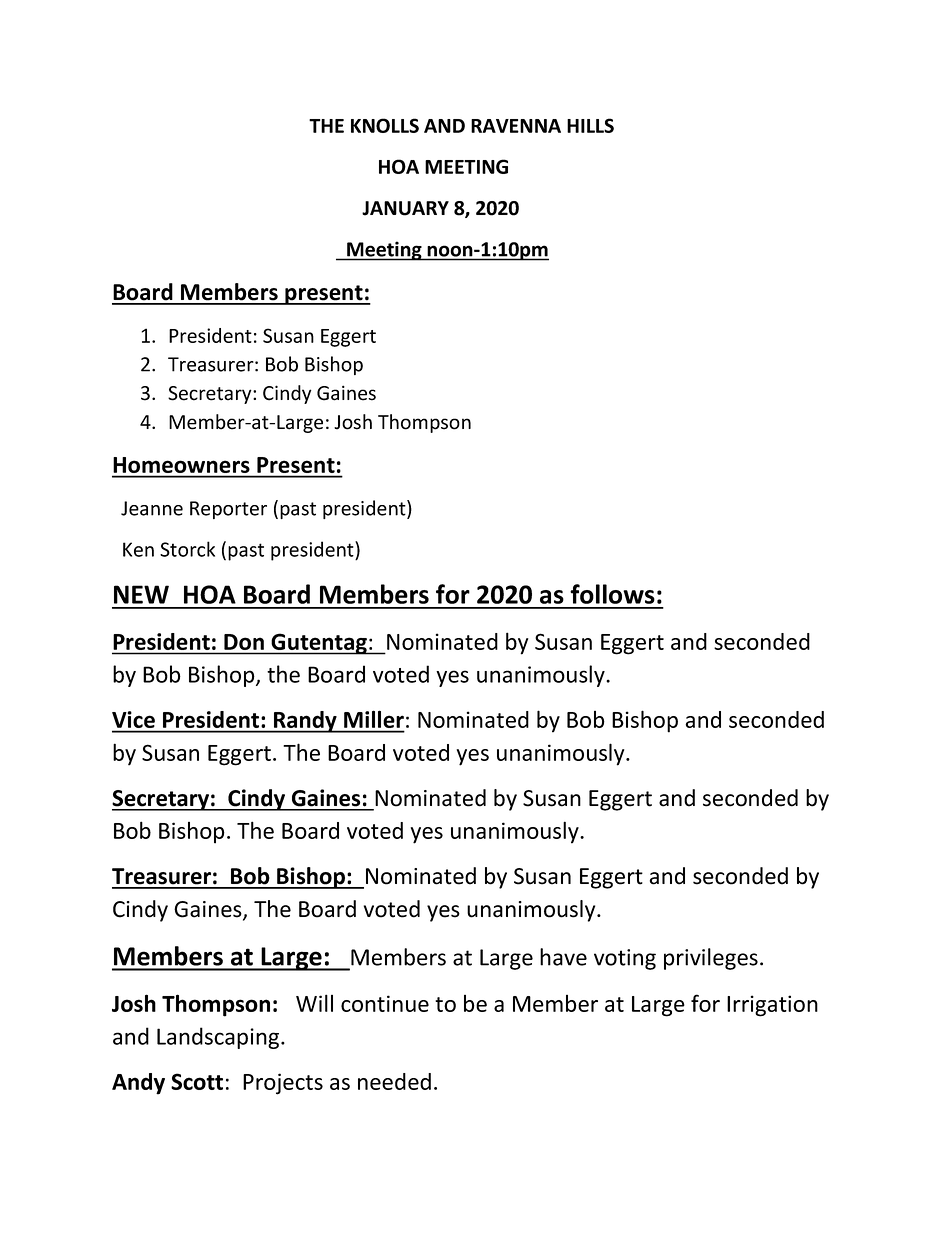 The width and height of the screenshot is (952, 1233). What do you see at coordinates (590, 125) in the screenshot?
I see `HILLS` at bounding box center [590, 125].
